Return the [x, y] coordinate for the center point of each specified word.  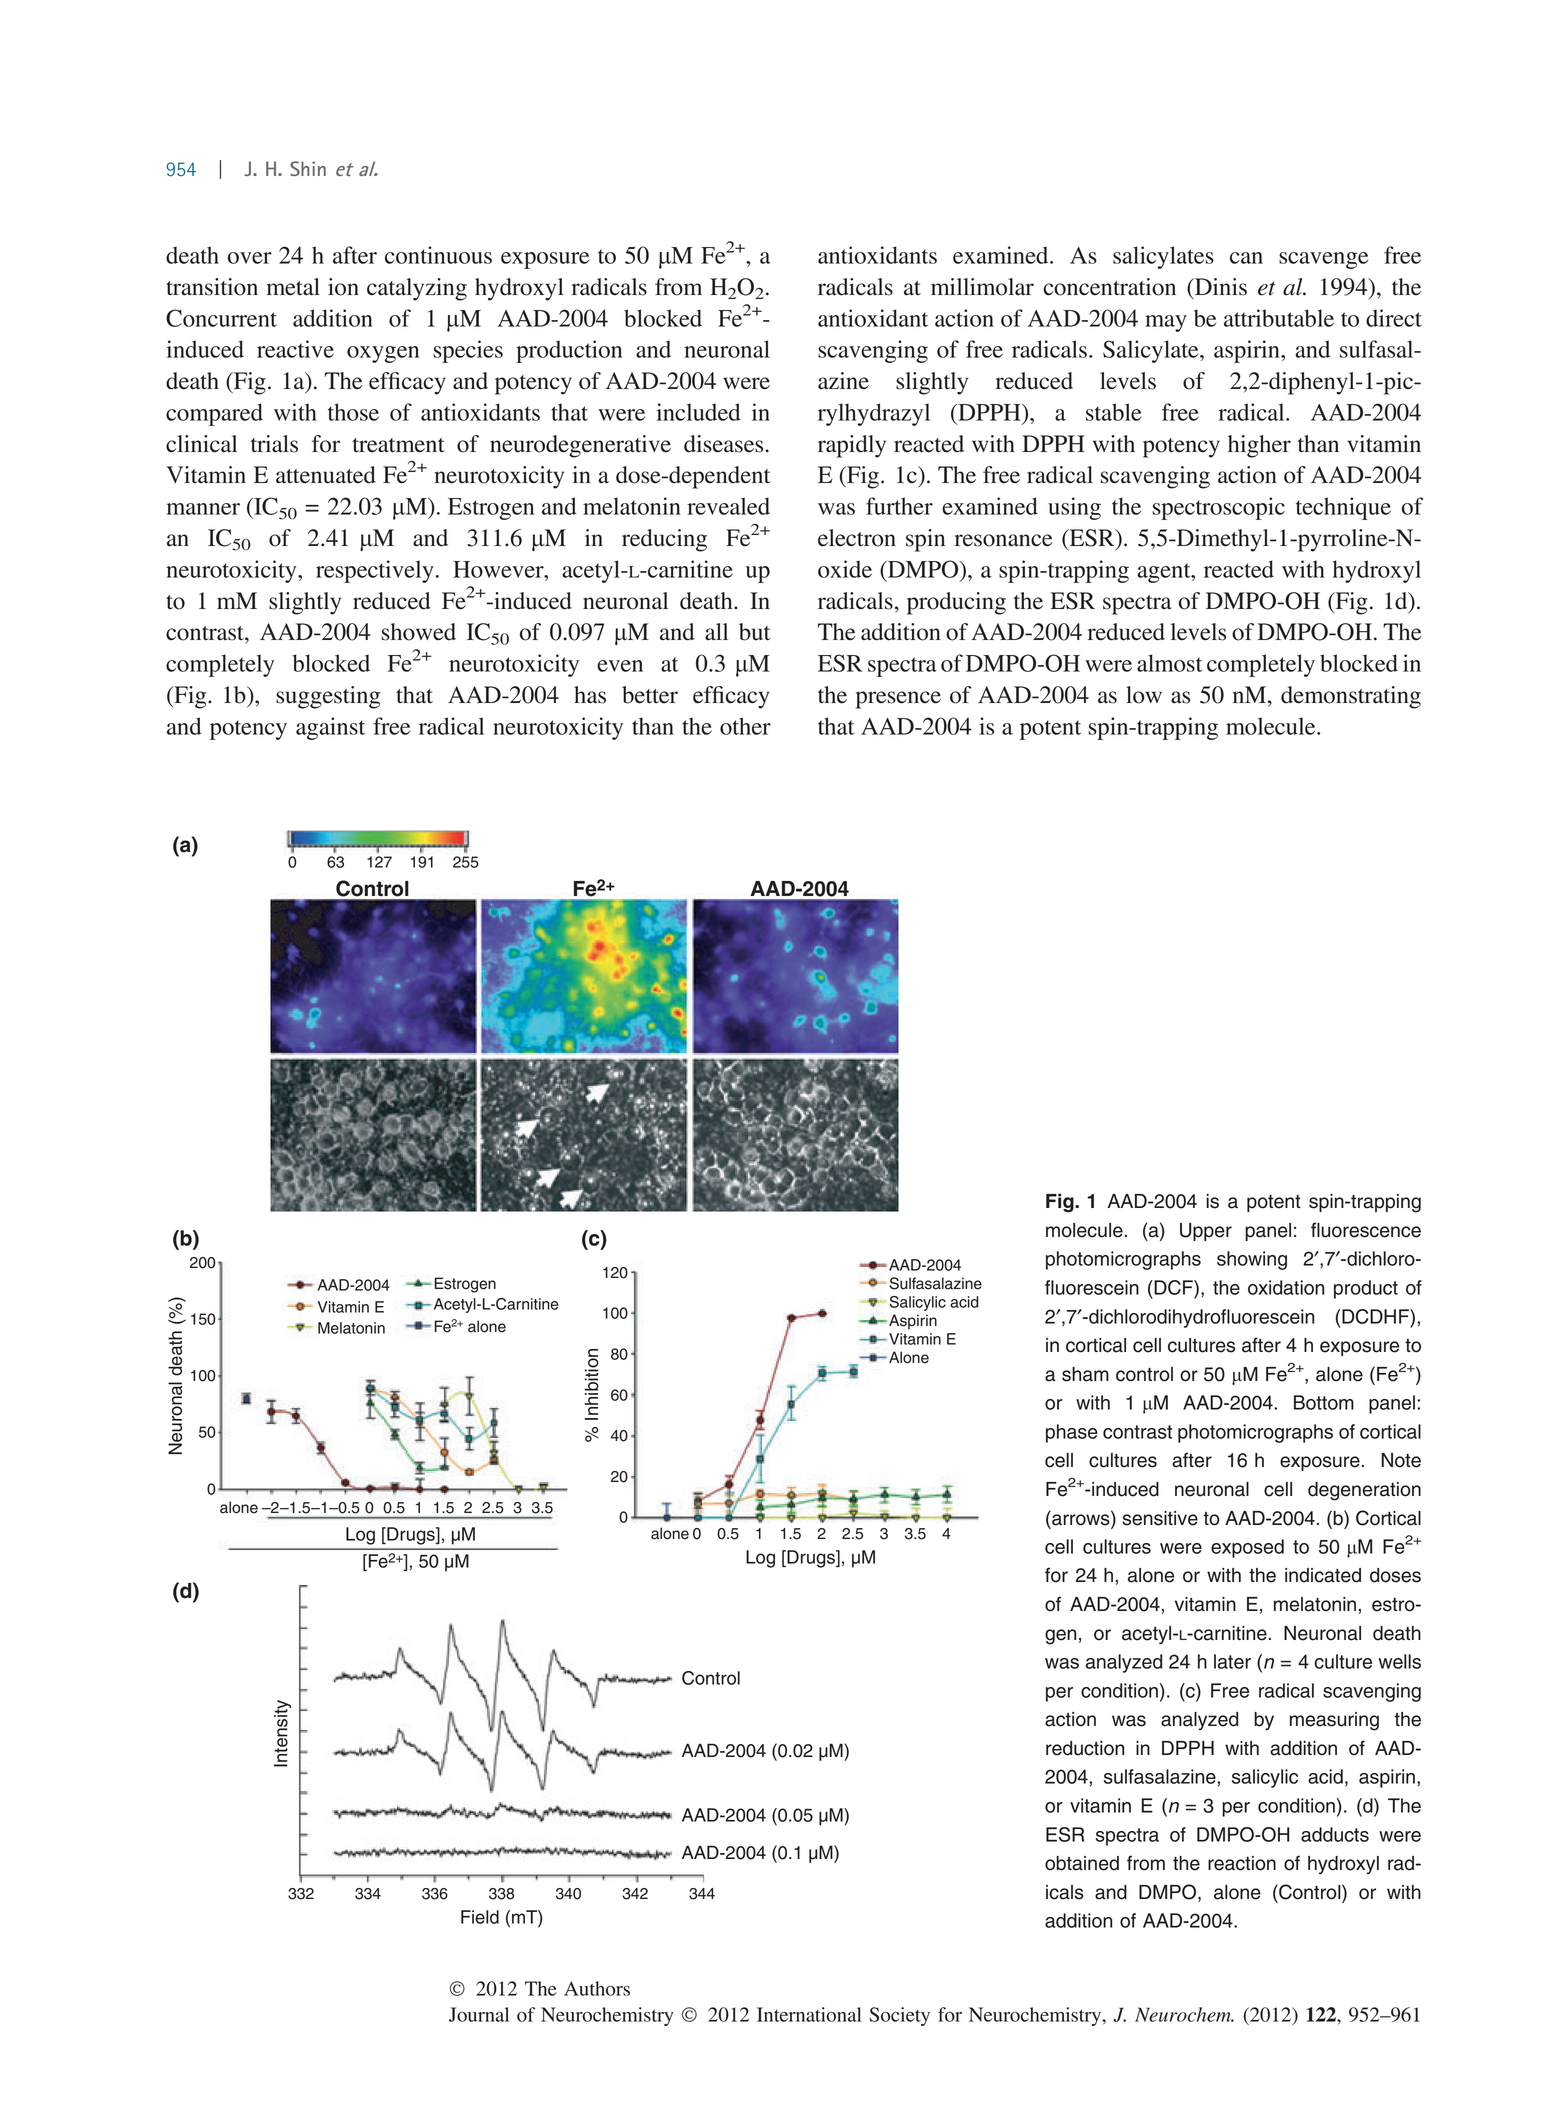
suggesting [328, 697]
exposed [1247, 1548]
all [716, 632]
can [1246, 258]
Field [480, 1917]
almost [1169, 663]
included [699, 412]
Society [899, 2016]
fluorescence [1366, 1230]
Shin [308, 168]
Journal [479, 2014]
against [330, 728]
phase [1072, 1433]
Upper [1206, 1232]
